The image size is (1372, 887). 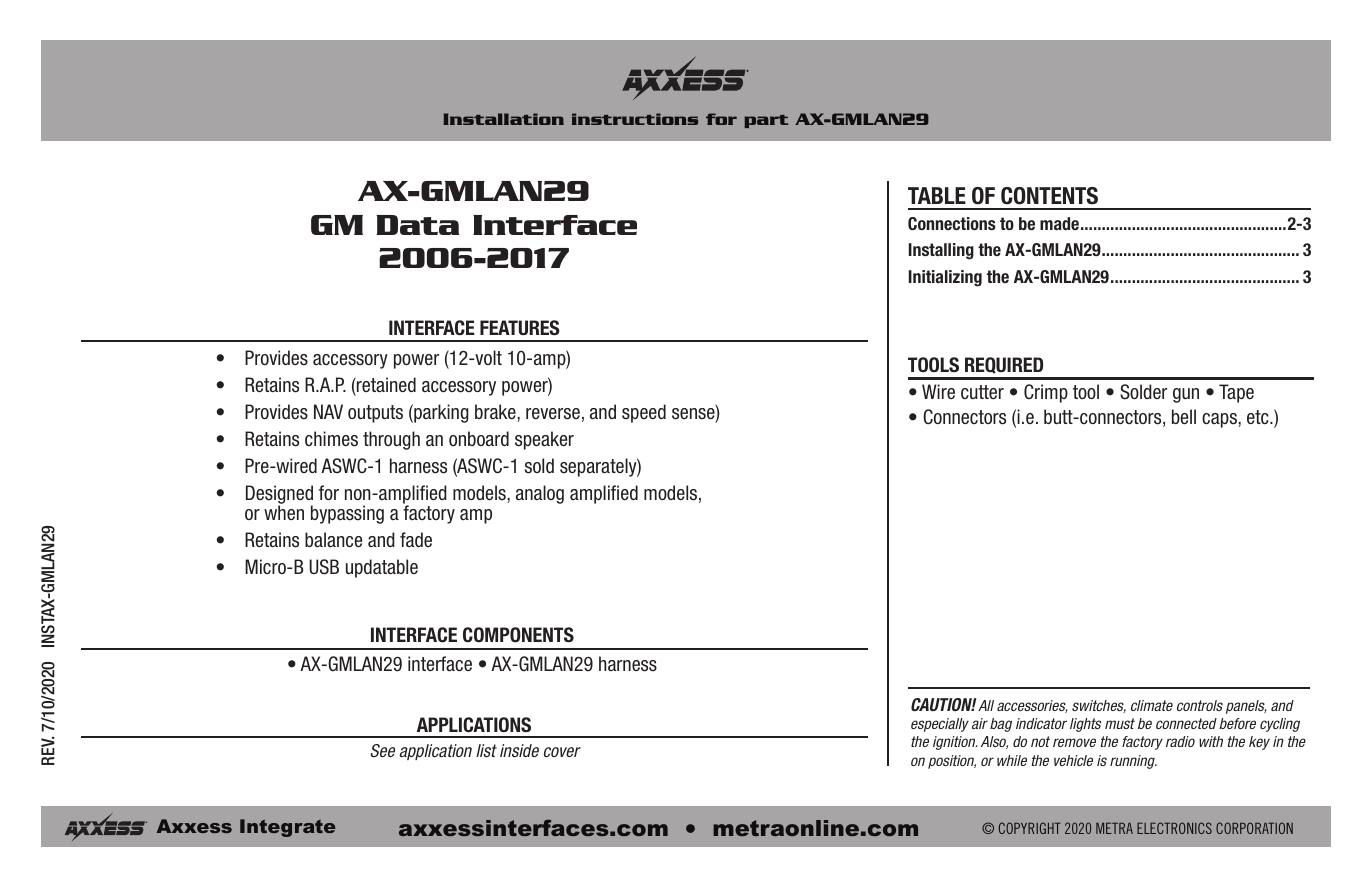 What do you see at coordinates (766, 121) in the document?
I see `part` at bounding box center [766, 121].
